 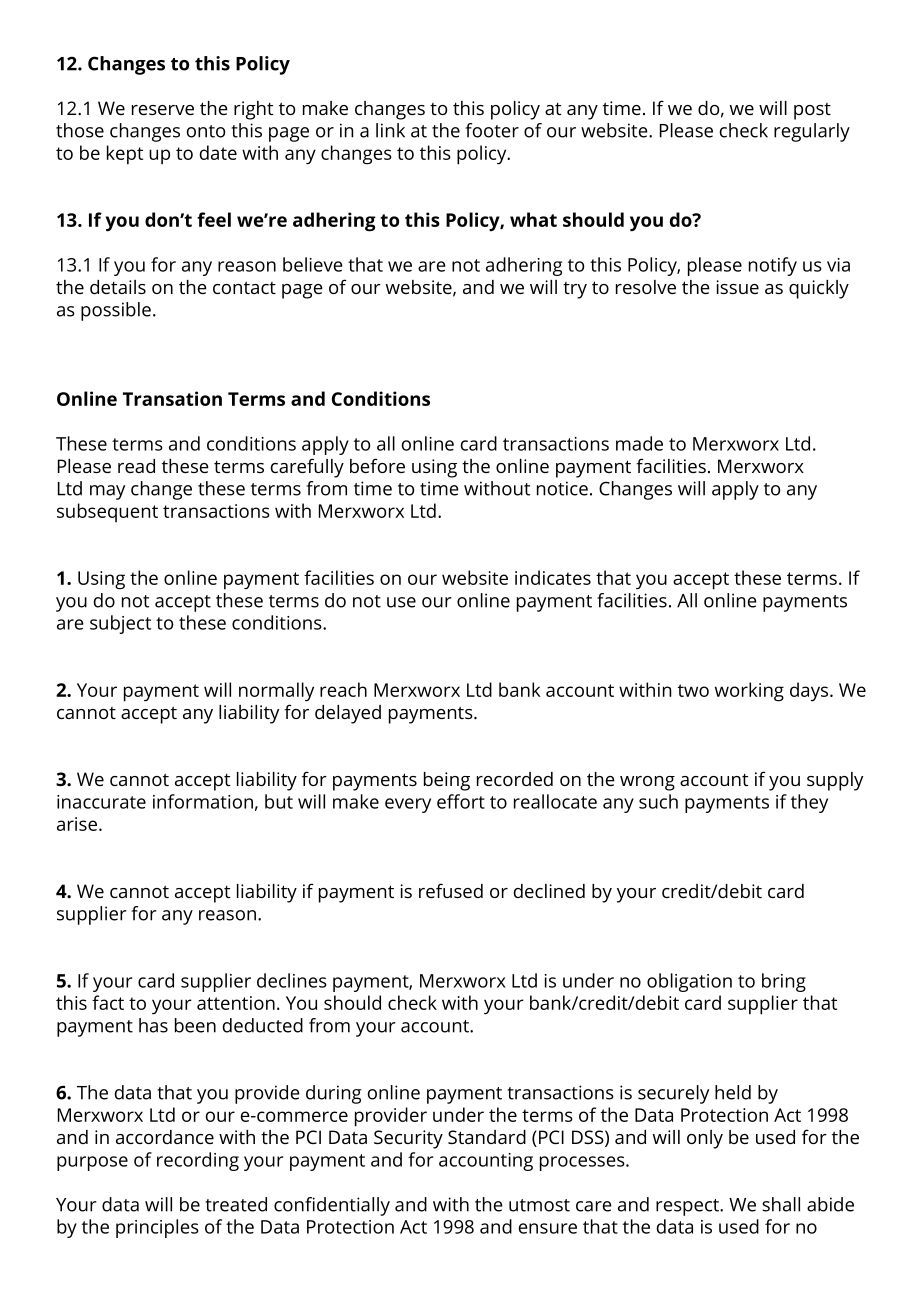 I want to click on utmost, so click(x=539, y=1205).
